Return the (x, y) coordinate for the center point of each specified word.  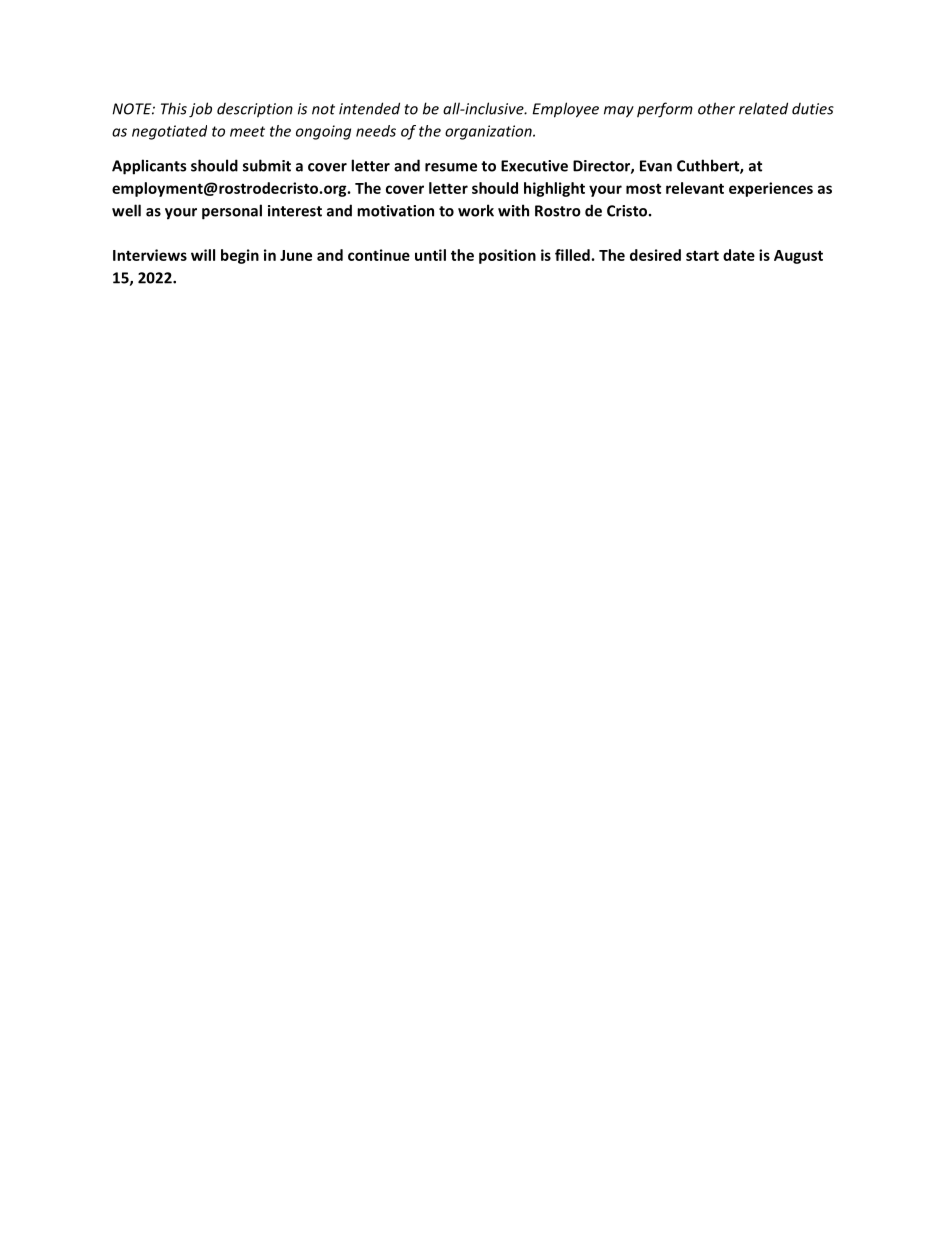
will (203, 255)
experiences (771, 189)
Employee (565, 110)
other (716, 108)
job (200, 110)
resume (451, 167)
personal (232, 212)
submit (267, 165)
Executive (534, 166)
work (476, 210)
